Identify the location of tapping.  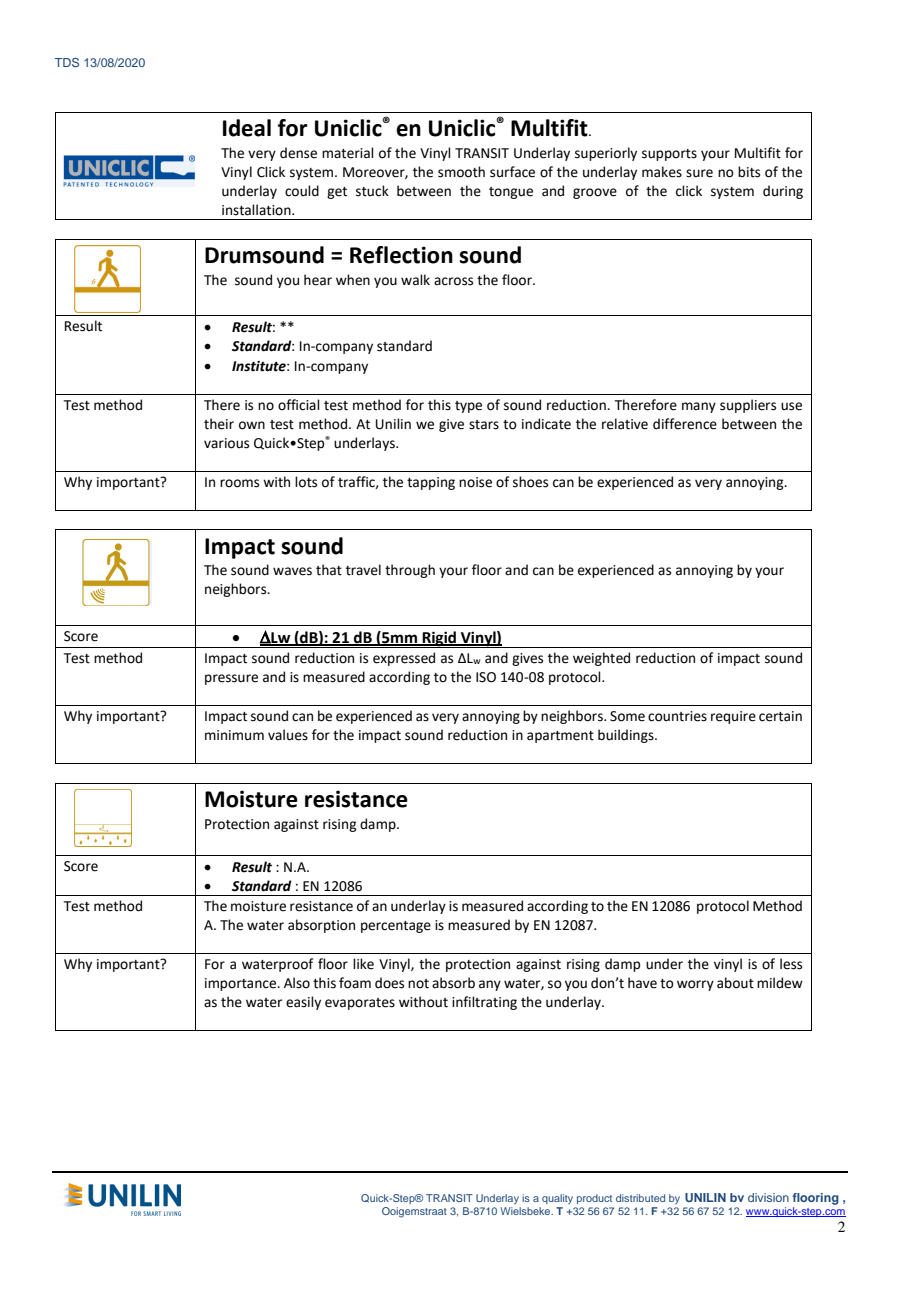
(431, 483).
